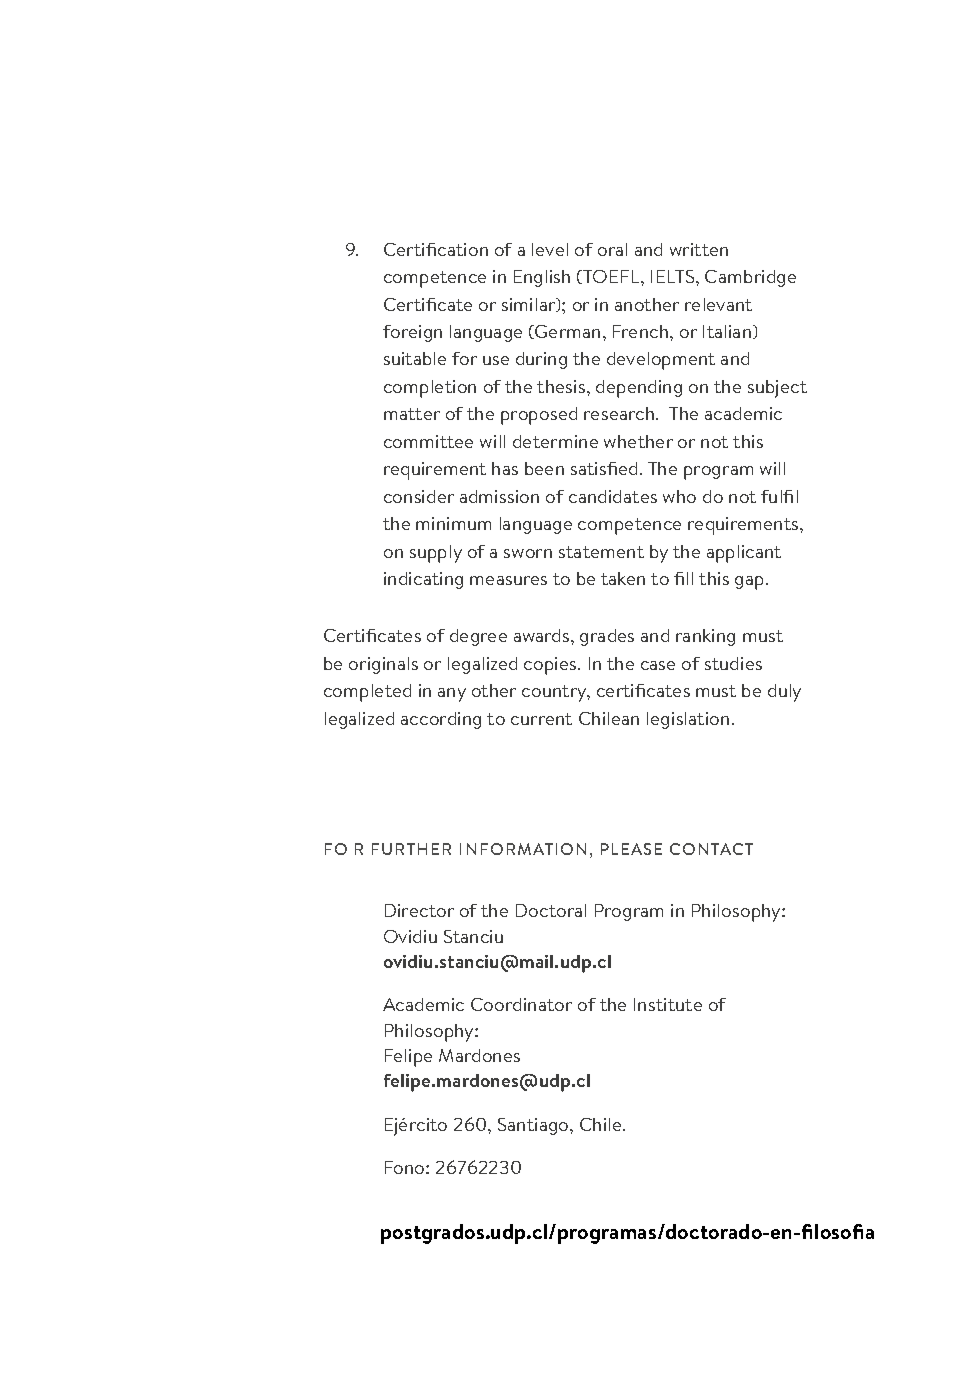  Describe the element at coordinates (523, 849) in the image. I see `INFORMATION` at that location.
